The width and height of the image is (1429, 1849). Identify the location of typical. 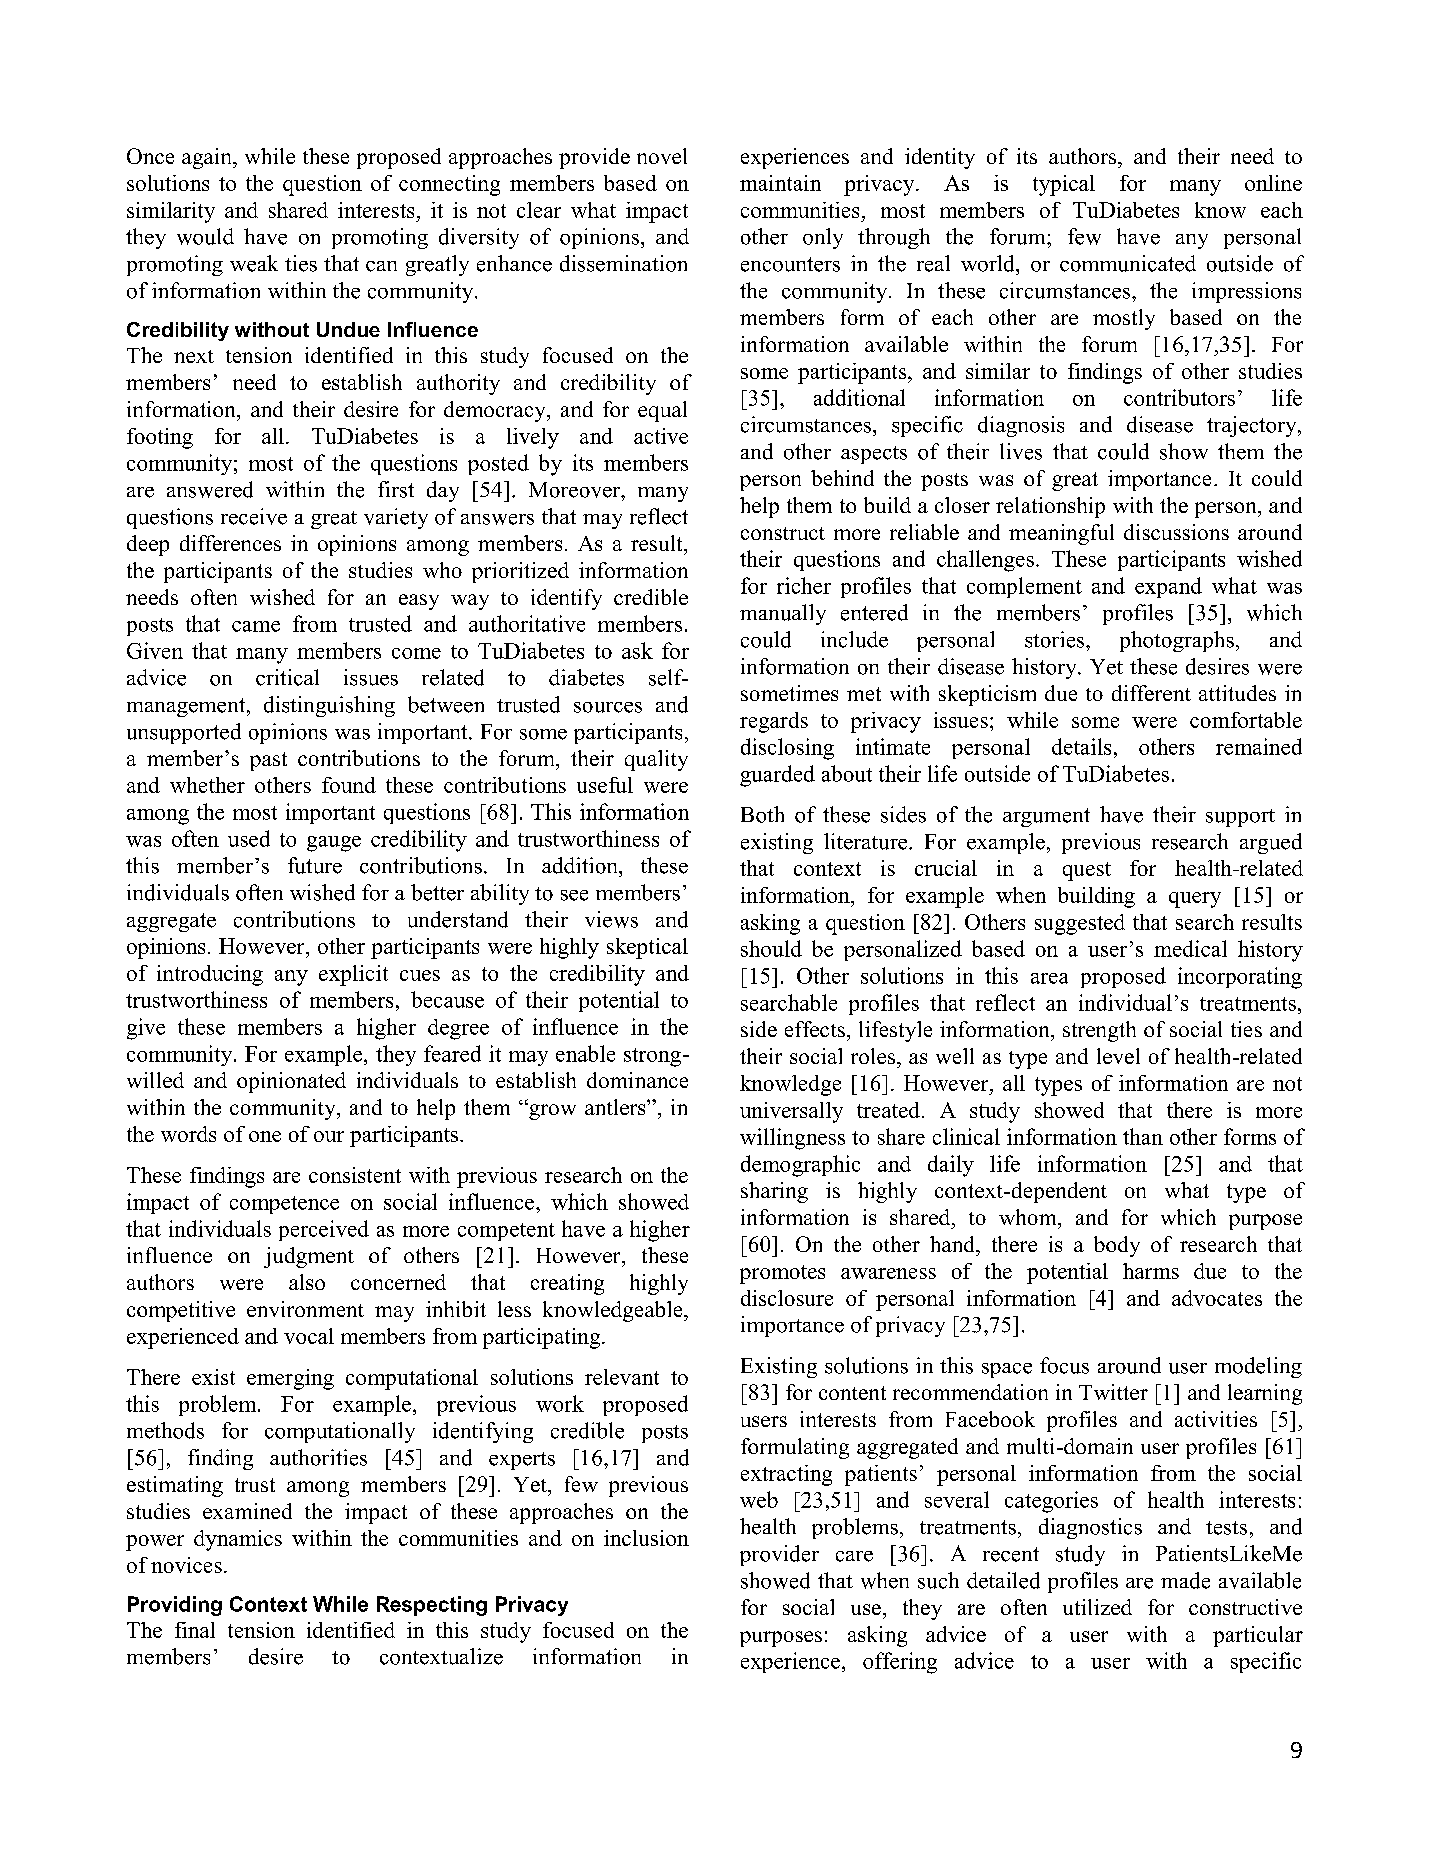
(1064, 185).
